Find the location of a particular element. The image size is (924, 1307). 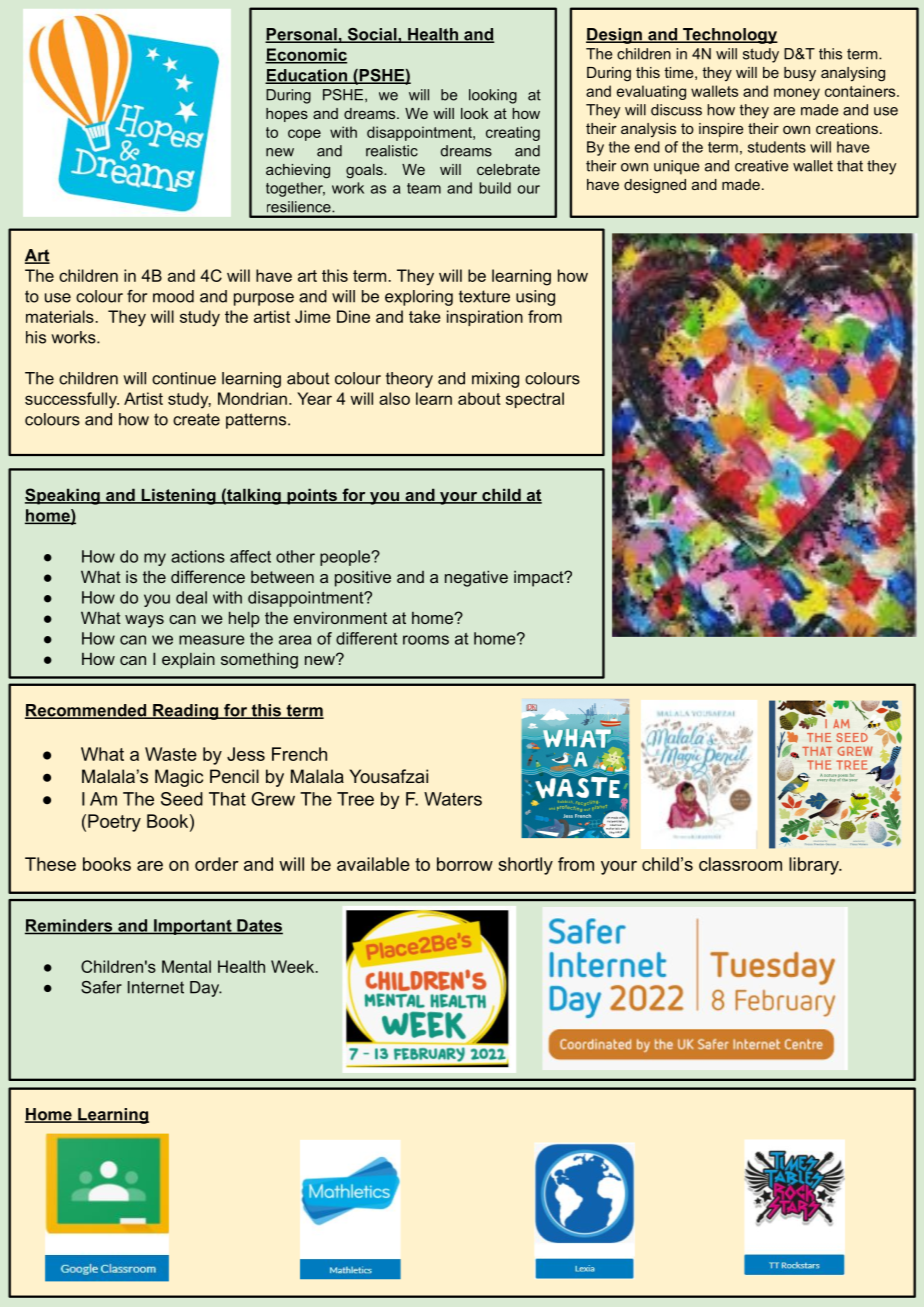

mood is located at coordinates (173, 296).
